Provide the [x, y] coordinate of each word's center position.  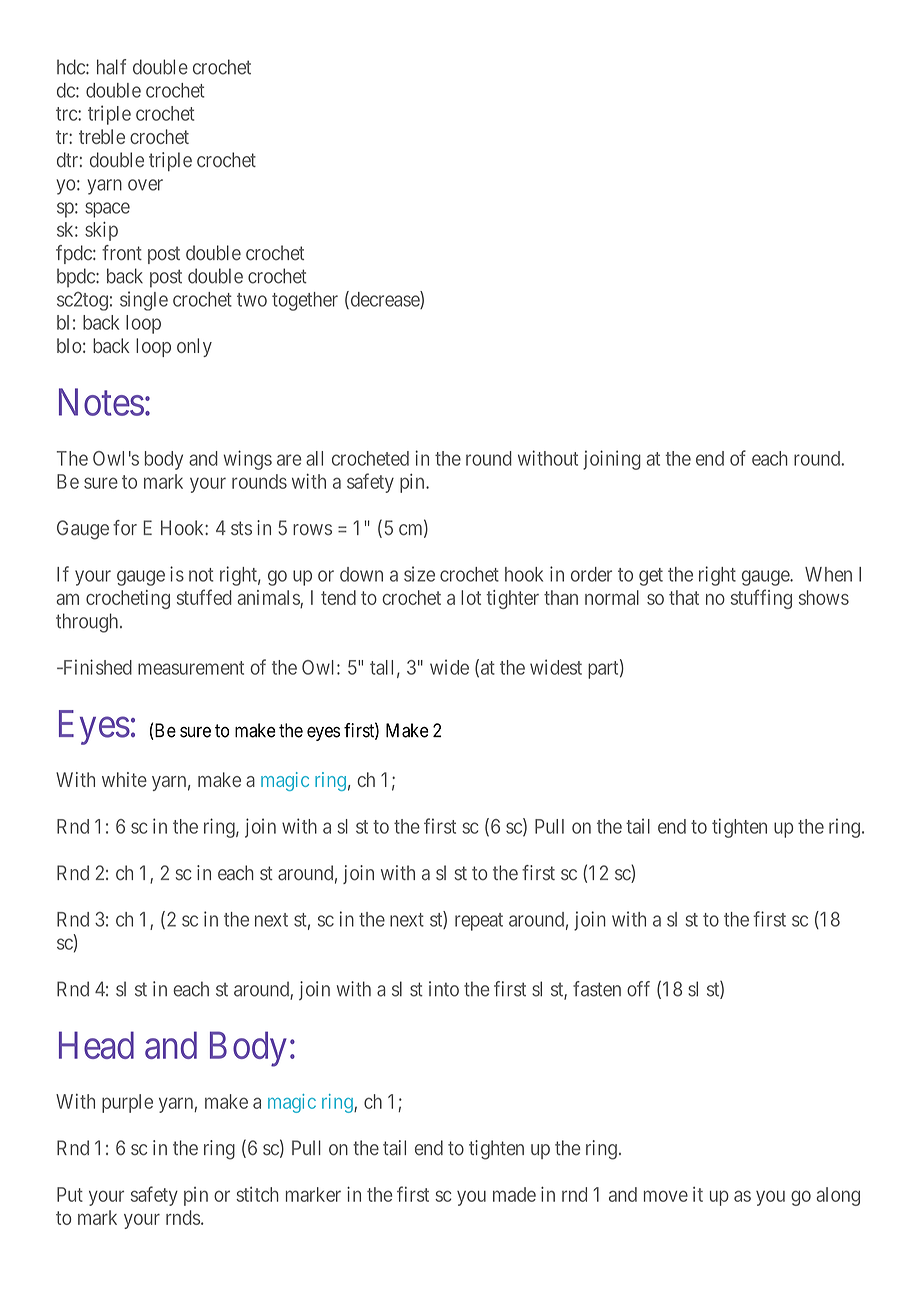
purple [127, 1103]
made [514, 1194]
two [252, 300]
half [112, 67]
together [305, 301]
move [666, 1196]
